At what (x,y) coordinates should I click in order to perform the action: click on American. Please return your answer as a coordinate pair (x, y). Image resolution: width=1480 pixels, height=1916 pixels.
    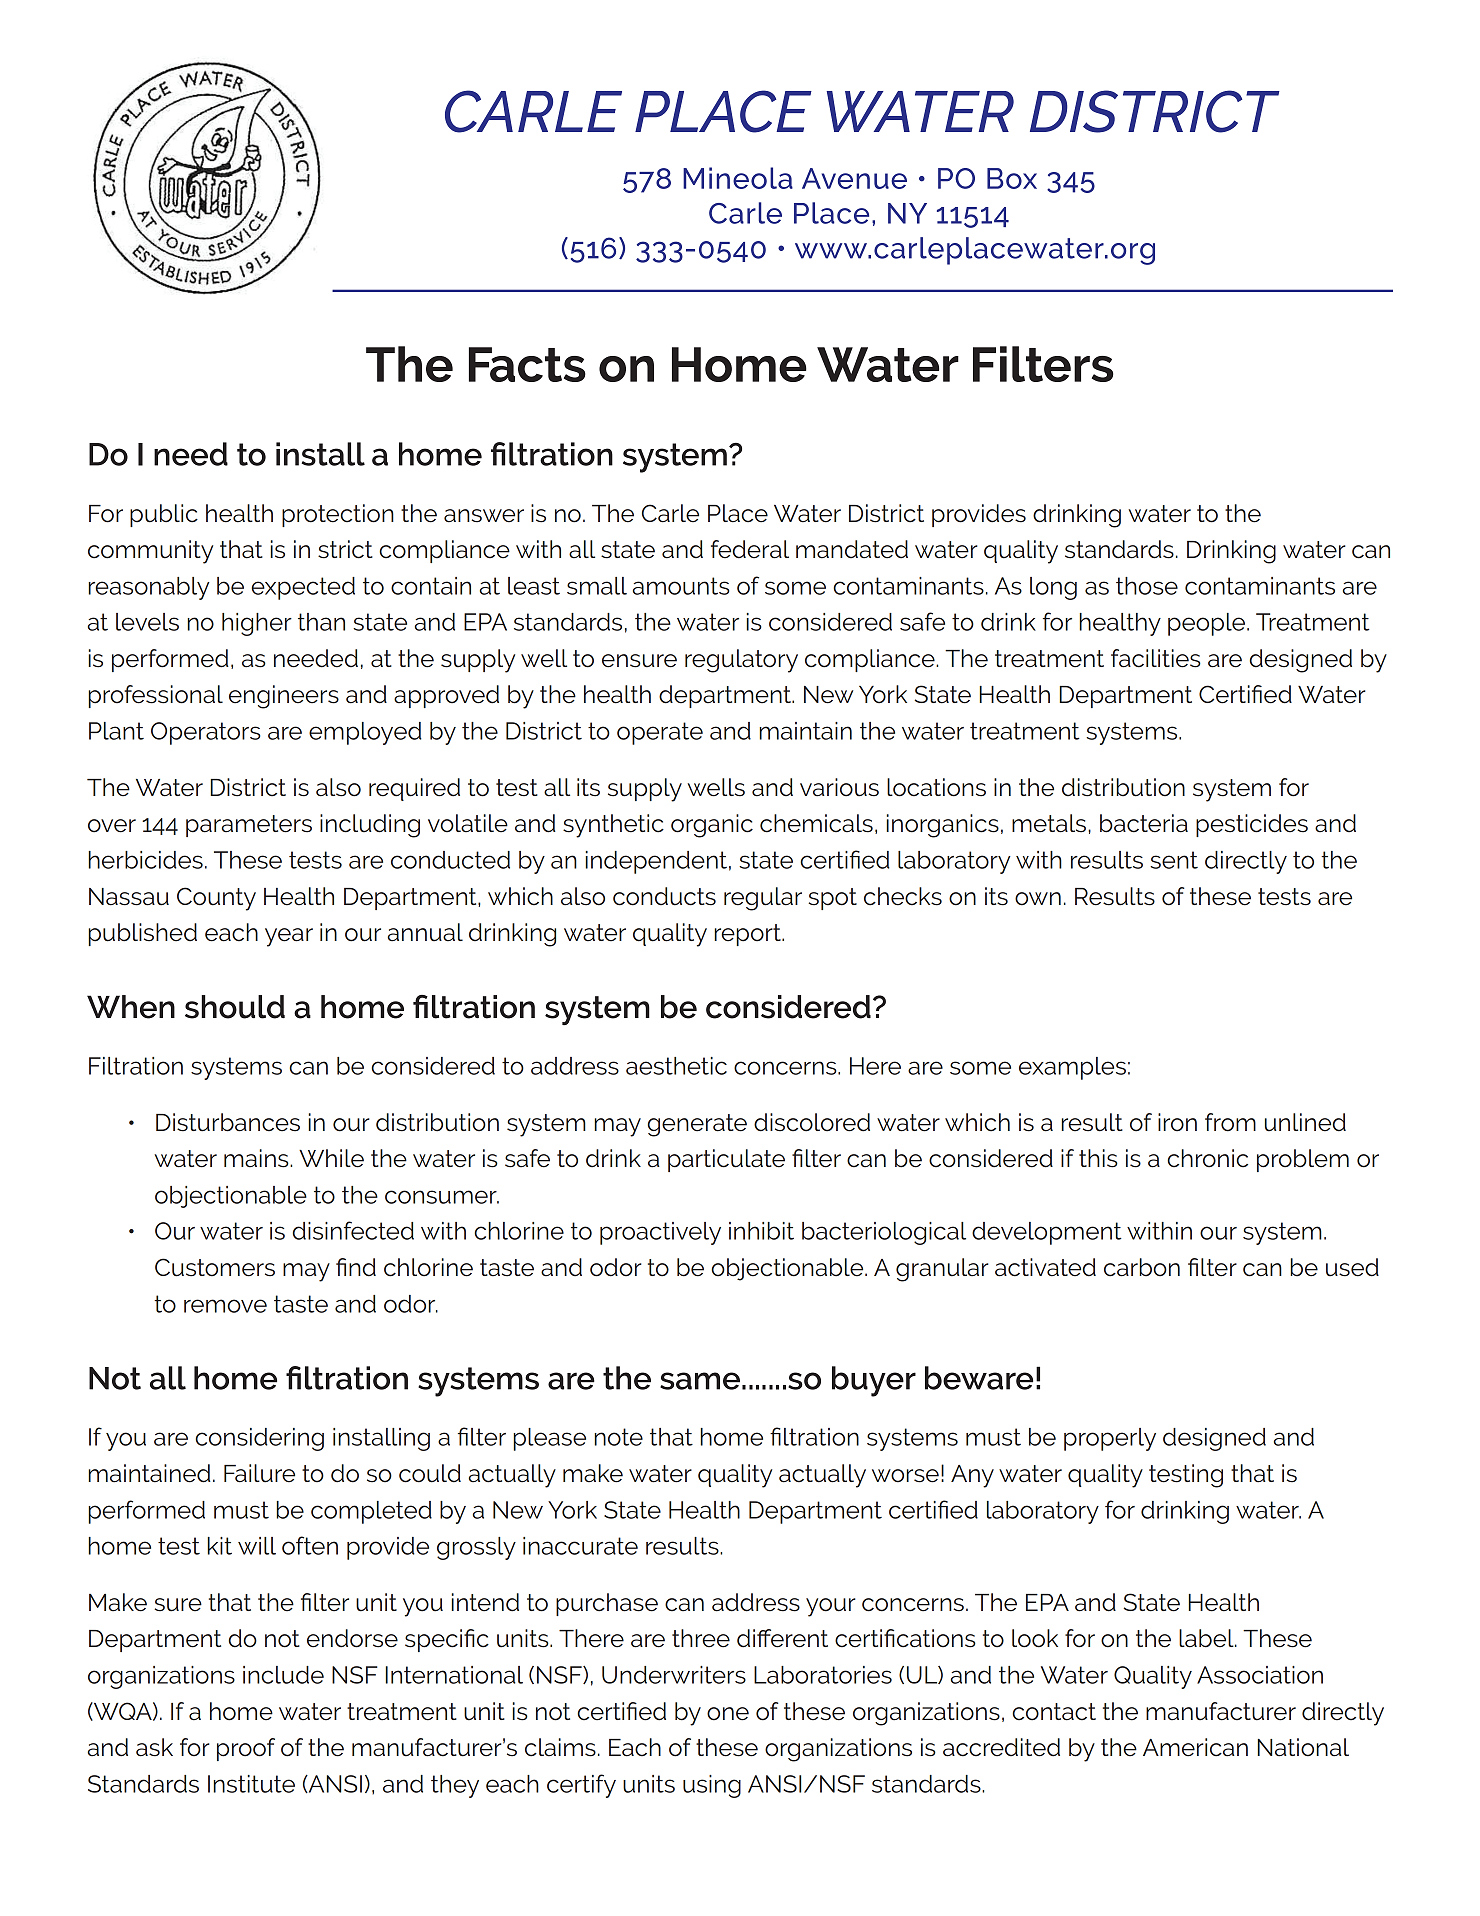
    Looking at the image, I should click on (1195, 1747).
